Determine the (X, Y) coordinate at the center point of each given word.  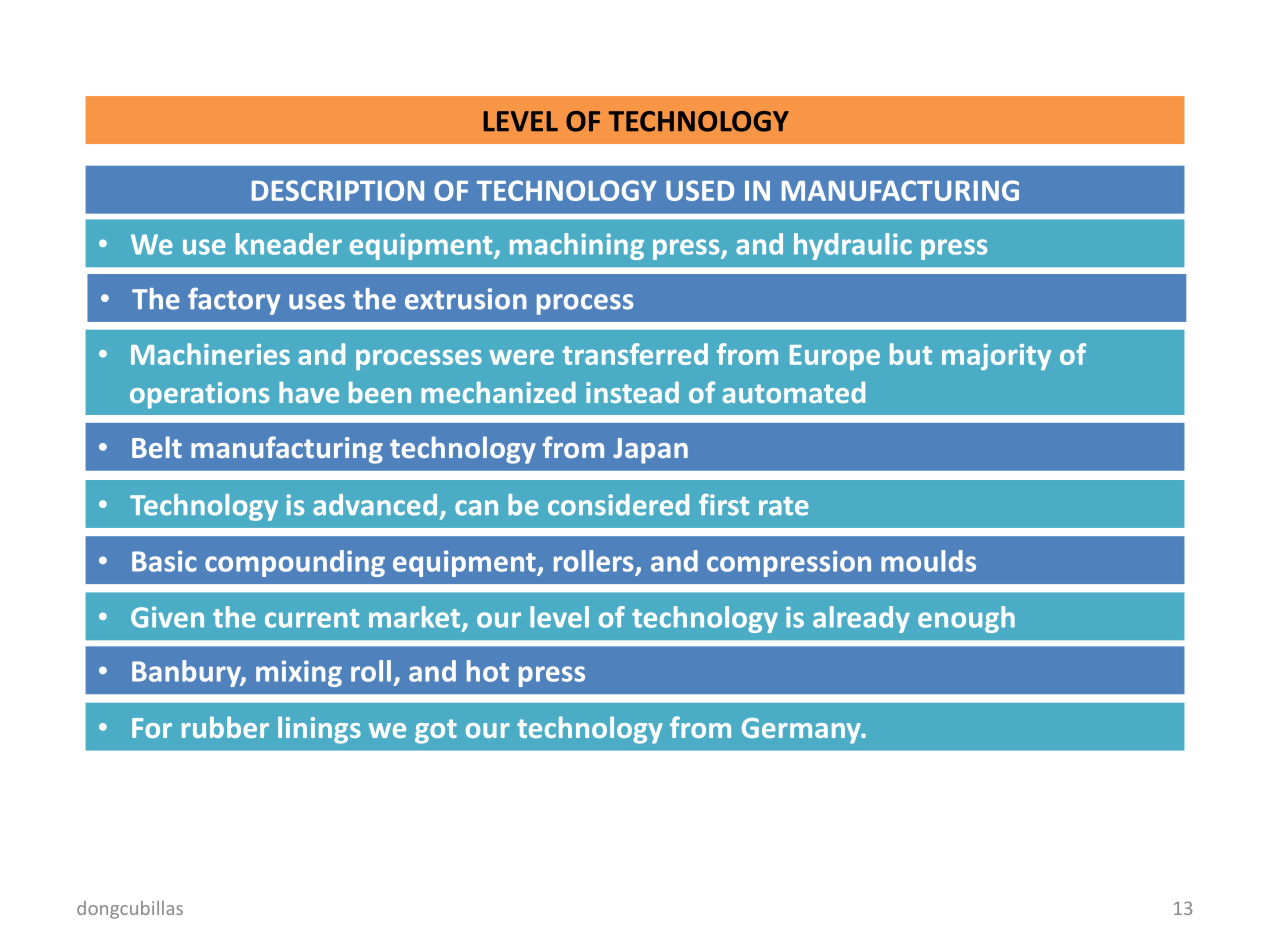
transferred (635, 354)
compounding (295, 563)
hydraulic (853, 246)
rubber (225, 727)
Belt (157, 447)
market (416, 618)
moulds (928, 561)
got (436, 731)
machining (577, 246)
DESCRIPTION (338, 190)
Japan (650, 451)
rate (784, 506)
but (911, 354)
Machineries (210, 354)
